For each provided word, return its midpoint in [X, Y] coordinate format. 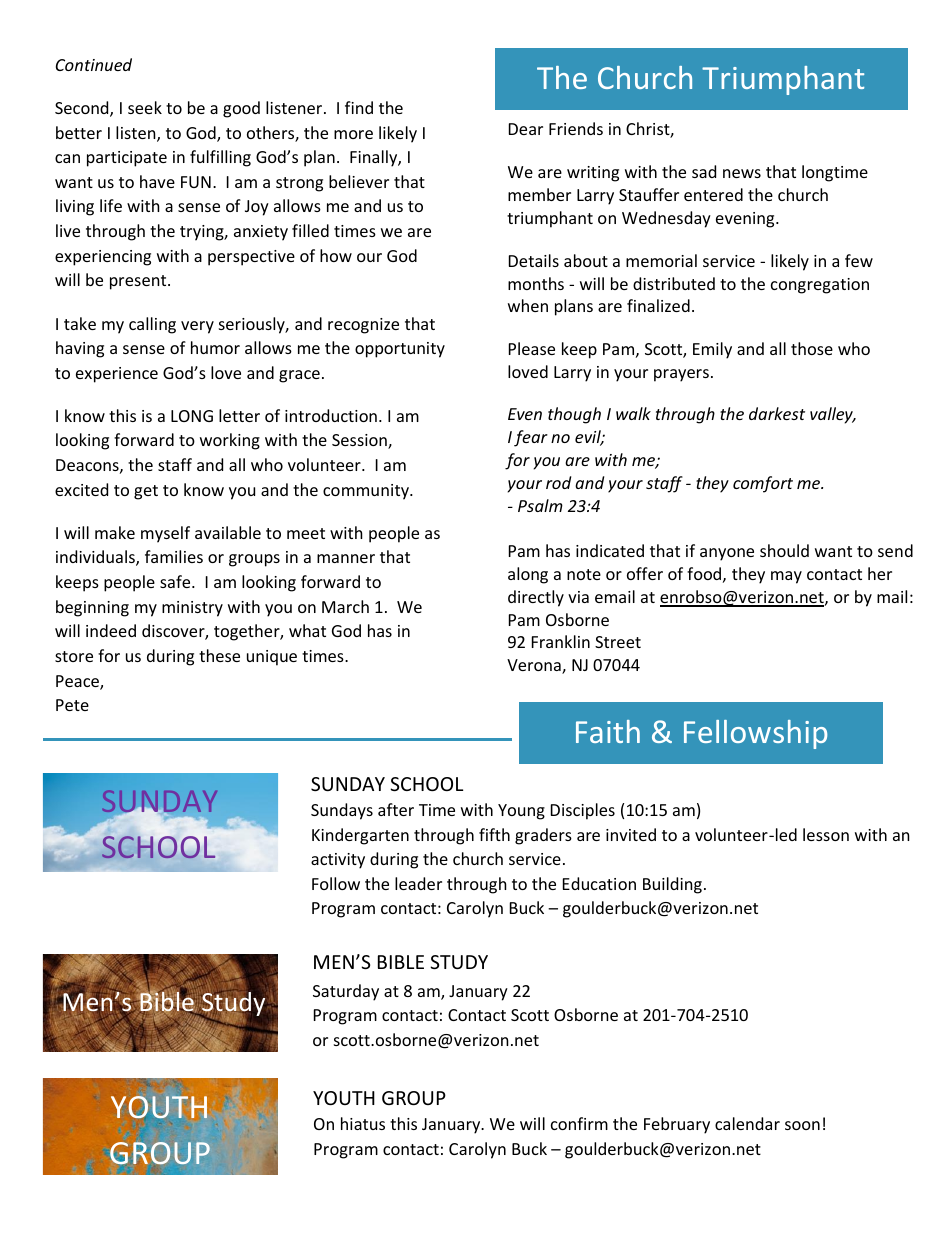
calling [152, 325]
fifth [494, 834]
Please [532, 348]
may [786, 577]
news [742, 173]
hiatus [363, 1123]
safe [176, 581]
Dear [526, 129]
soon [802, 1125]
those [812, 348]
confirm [579, 1123]
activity [338, 861]
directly [536, 598]
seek [145, 107]
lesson [826, 834]
